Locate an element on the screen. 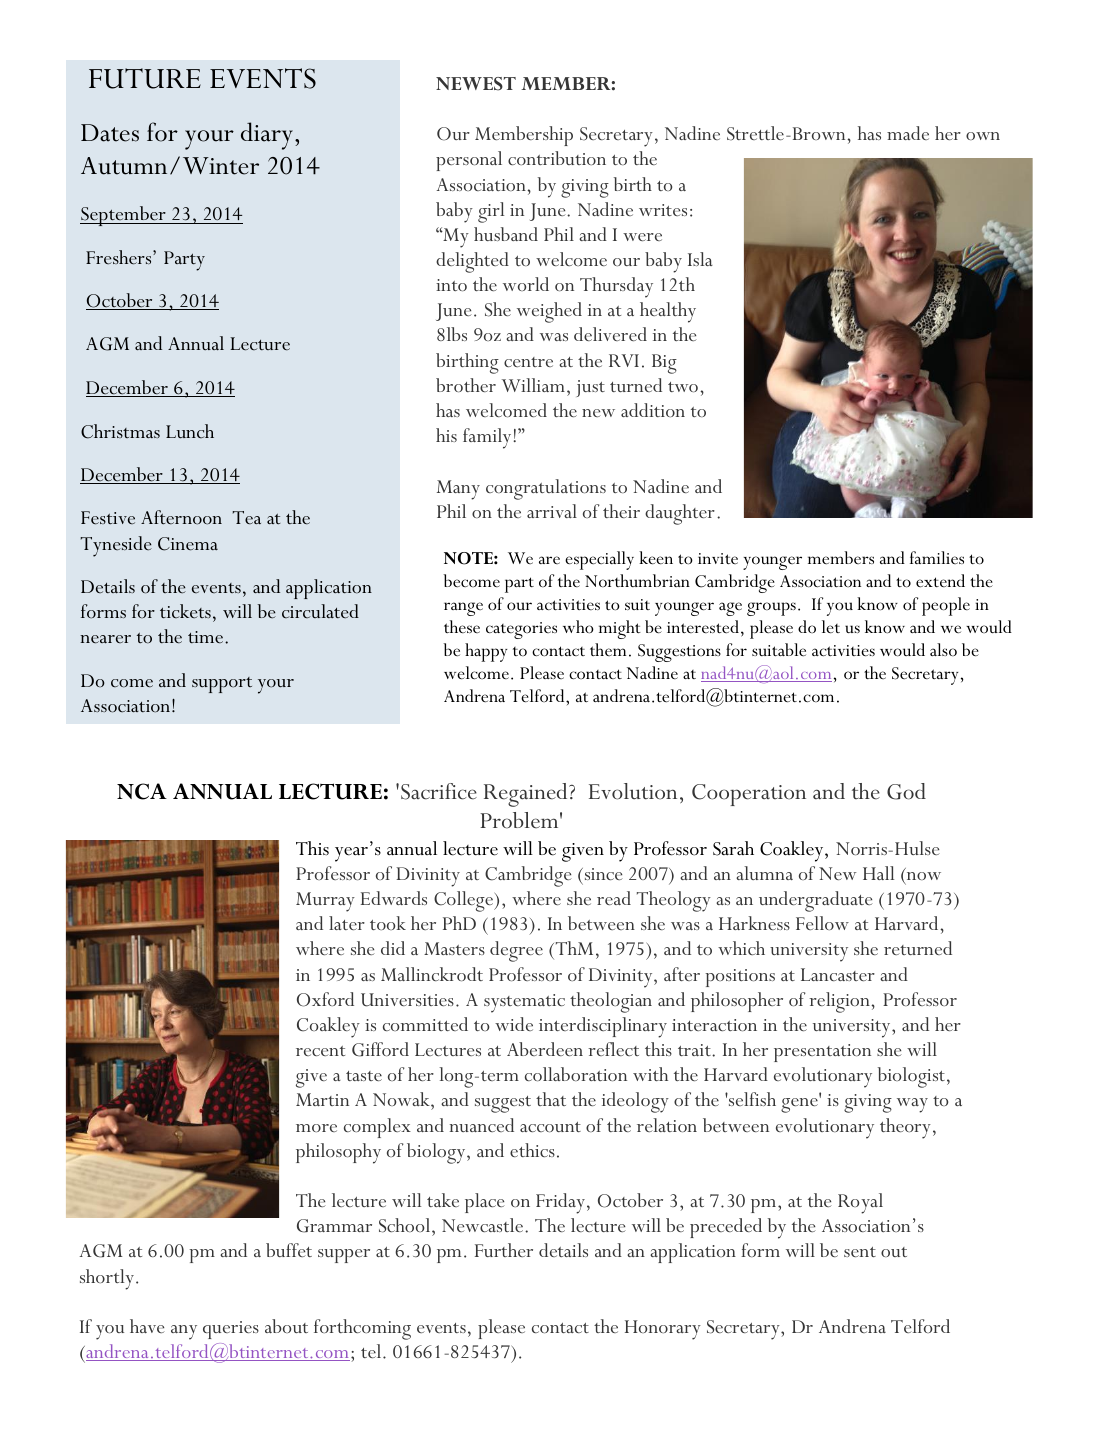 This screenshot has width=1119, height=1449. Further is located at coordinates (504, 1250).
